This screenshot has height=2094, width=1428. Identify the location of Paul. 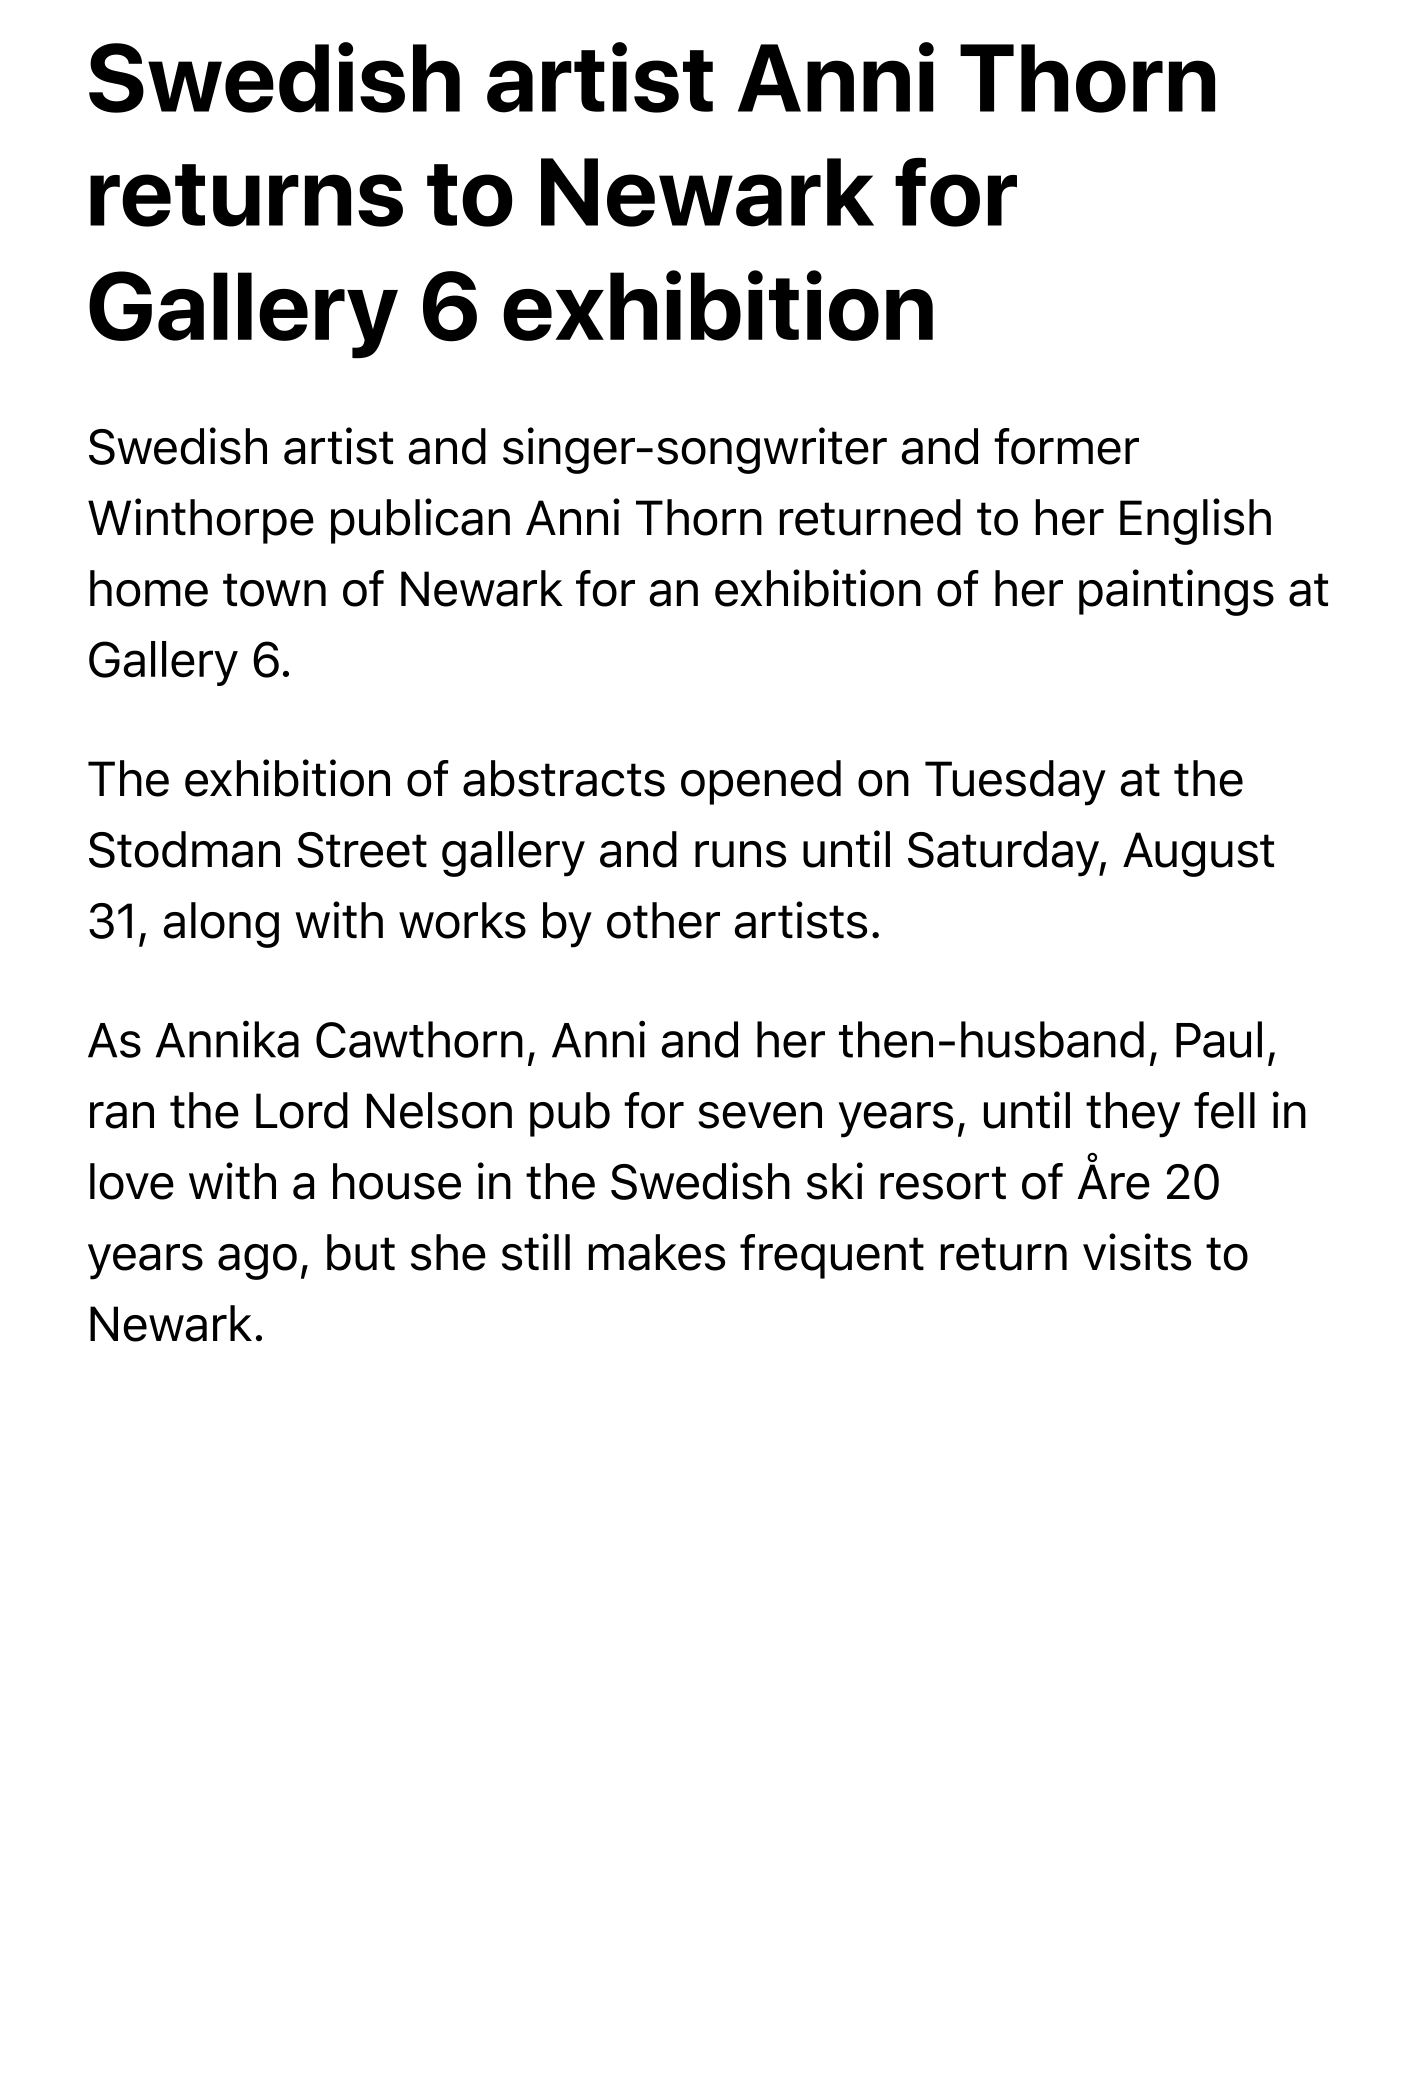
(1219, 1039).
